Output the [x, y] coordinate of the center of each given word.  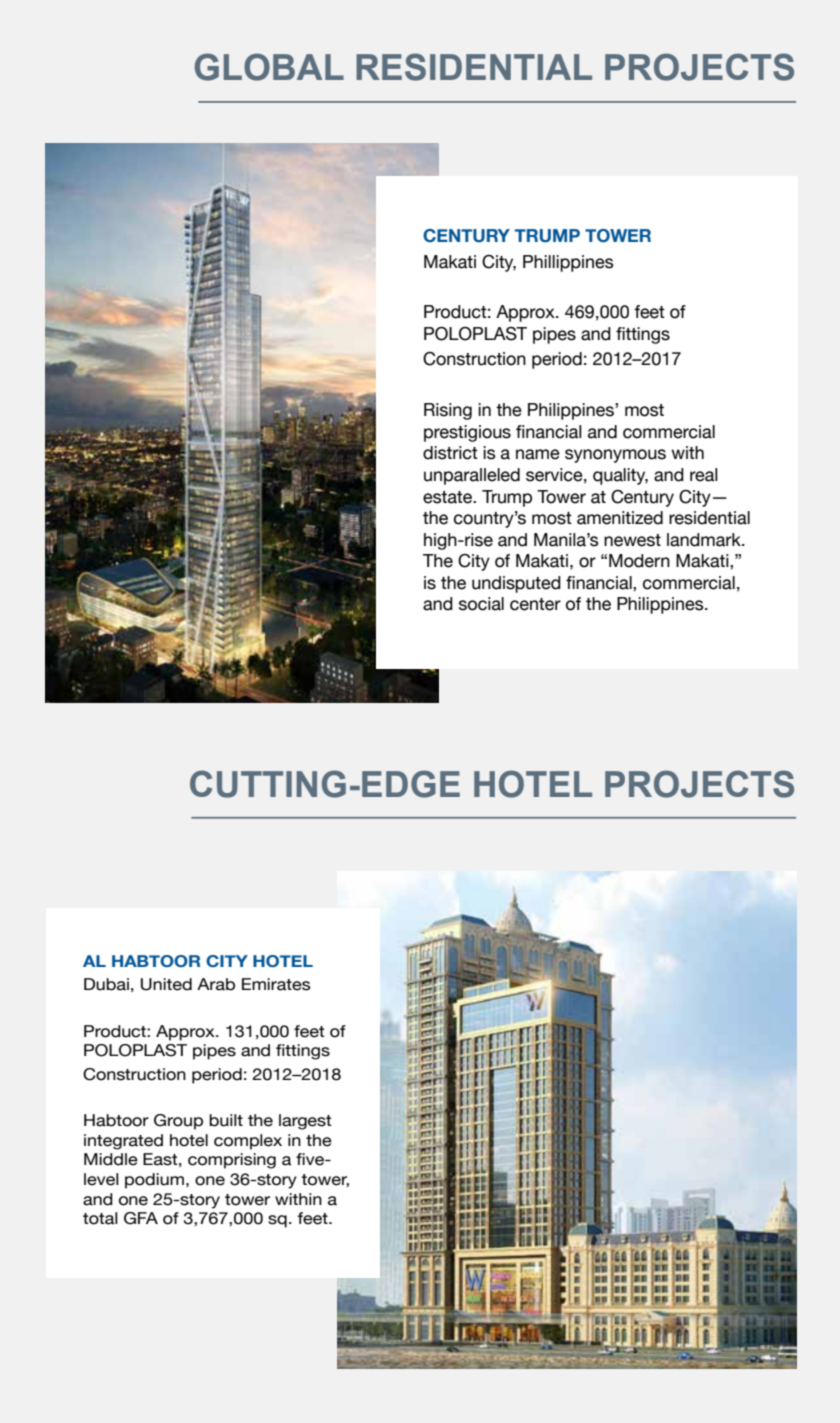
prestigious [467, 433]
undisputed [516, 584]
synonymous [615, 456]
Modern [639, 561]
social [481, 604]
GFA [141, 1218]
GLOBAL [269, 67]
